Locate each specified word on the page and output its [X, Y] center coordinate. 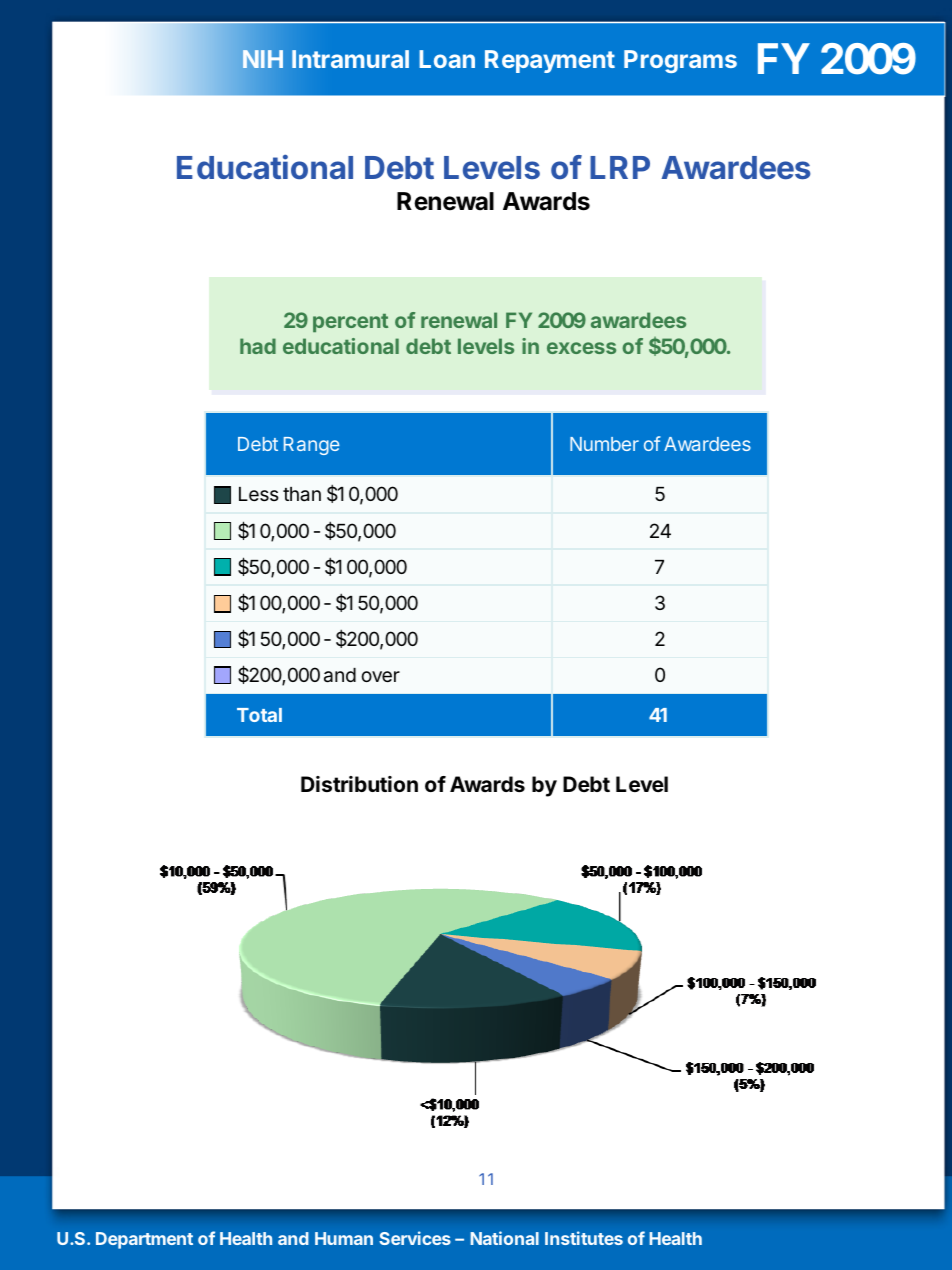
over [380, 676]
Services [415, 1238]
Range [312, 446]
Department [144, 1240]
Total [259, 715]
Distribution [359, 784]
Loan [447, 59]
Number [604, 444]
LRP [620, 167]
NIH [263, 59]
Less [259, 494]
